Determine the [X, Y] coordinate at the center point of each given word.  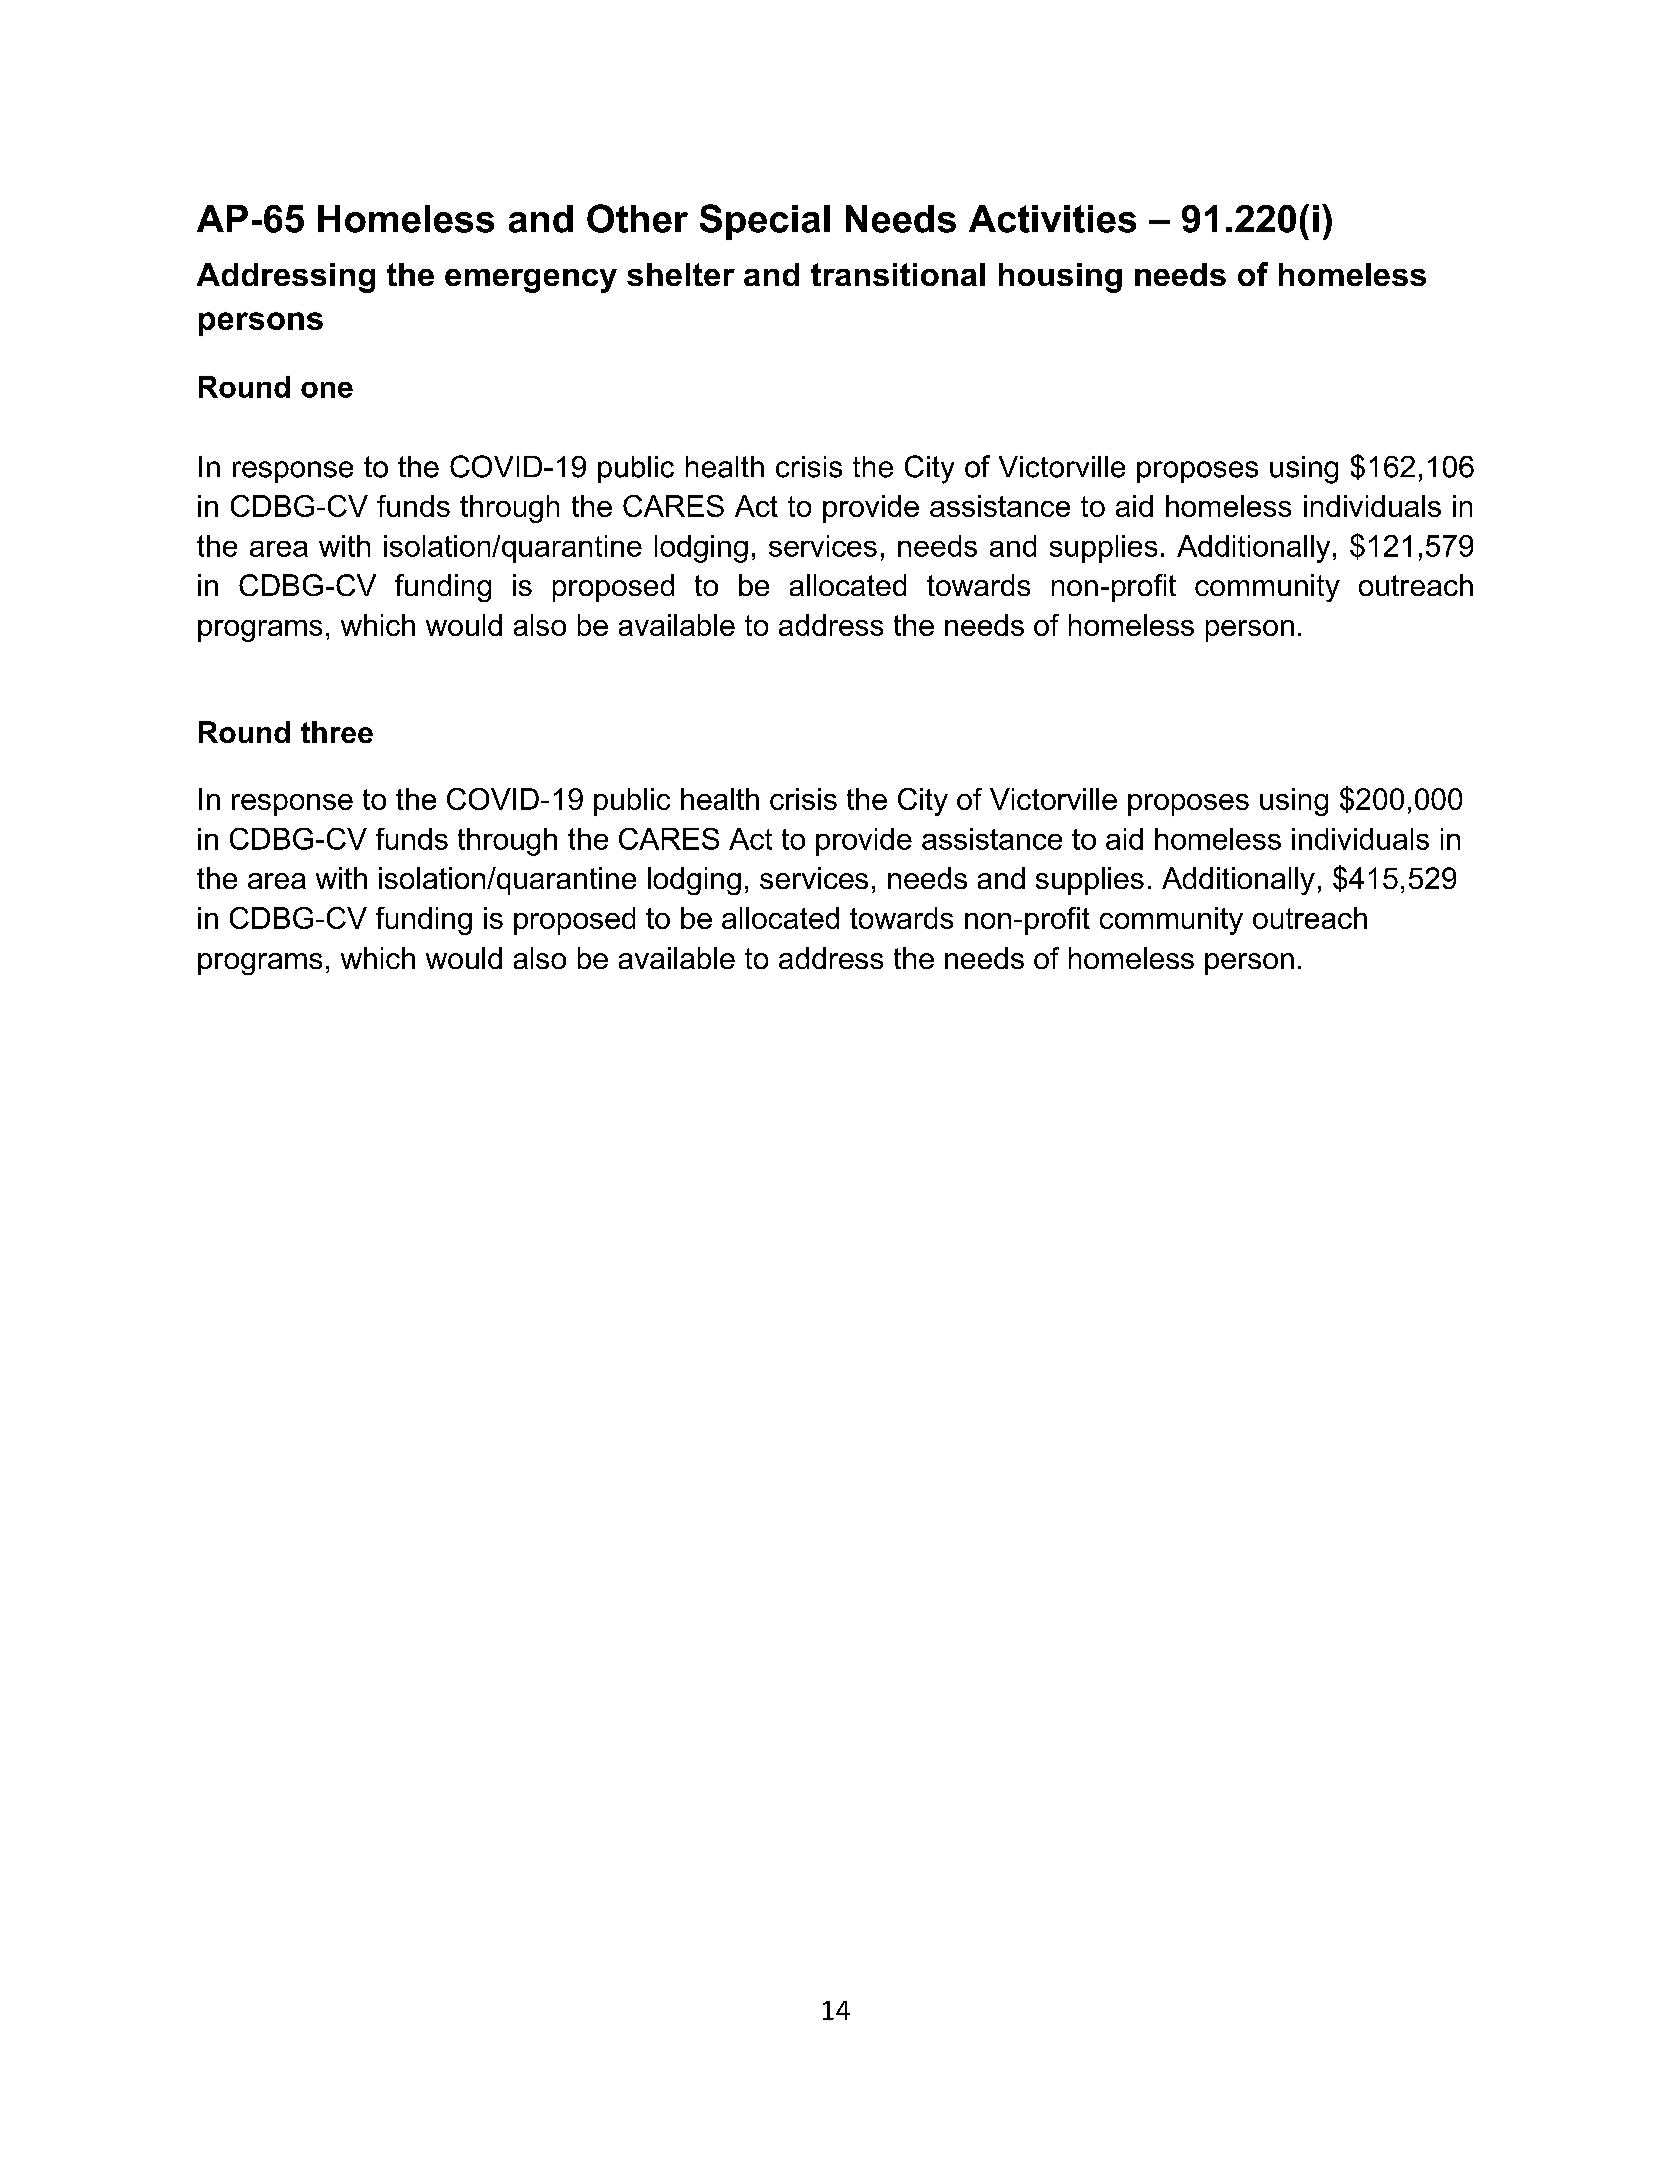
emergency [531, 281]
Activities [1052, 219]
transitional [898, 274]
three [337, 732]
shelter [681, 274]
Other [637, 218]
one [327, 390]
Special [765, 222]
